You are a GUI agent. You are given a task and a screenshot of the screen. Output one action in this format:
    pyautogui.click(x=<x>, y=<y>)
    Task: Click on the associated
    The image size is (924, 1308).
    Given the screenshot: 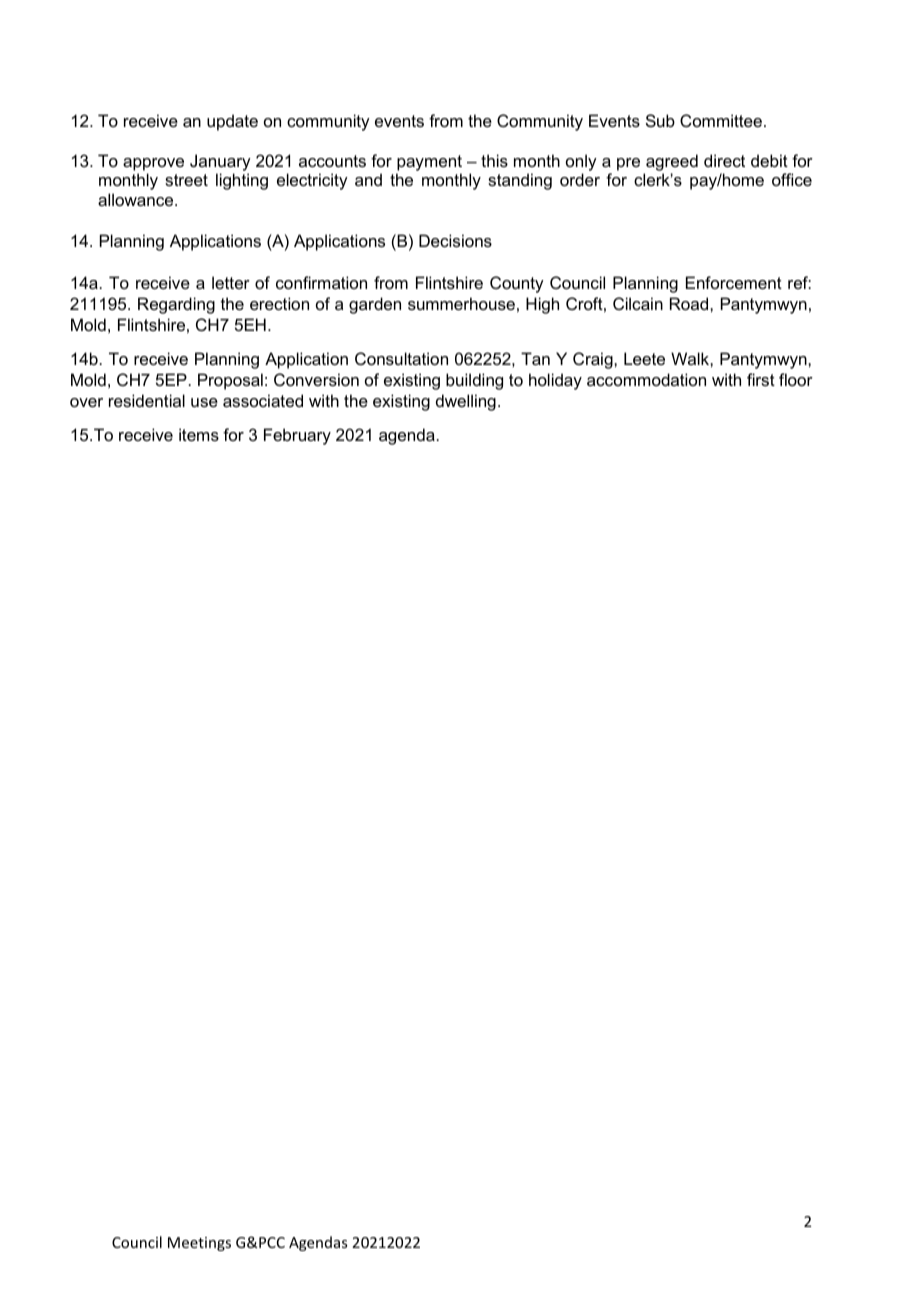 What is the action you would take?
    pyautogui.click(x=263, y=400)
